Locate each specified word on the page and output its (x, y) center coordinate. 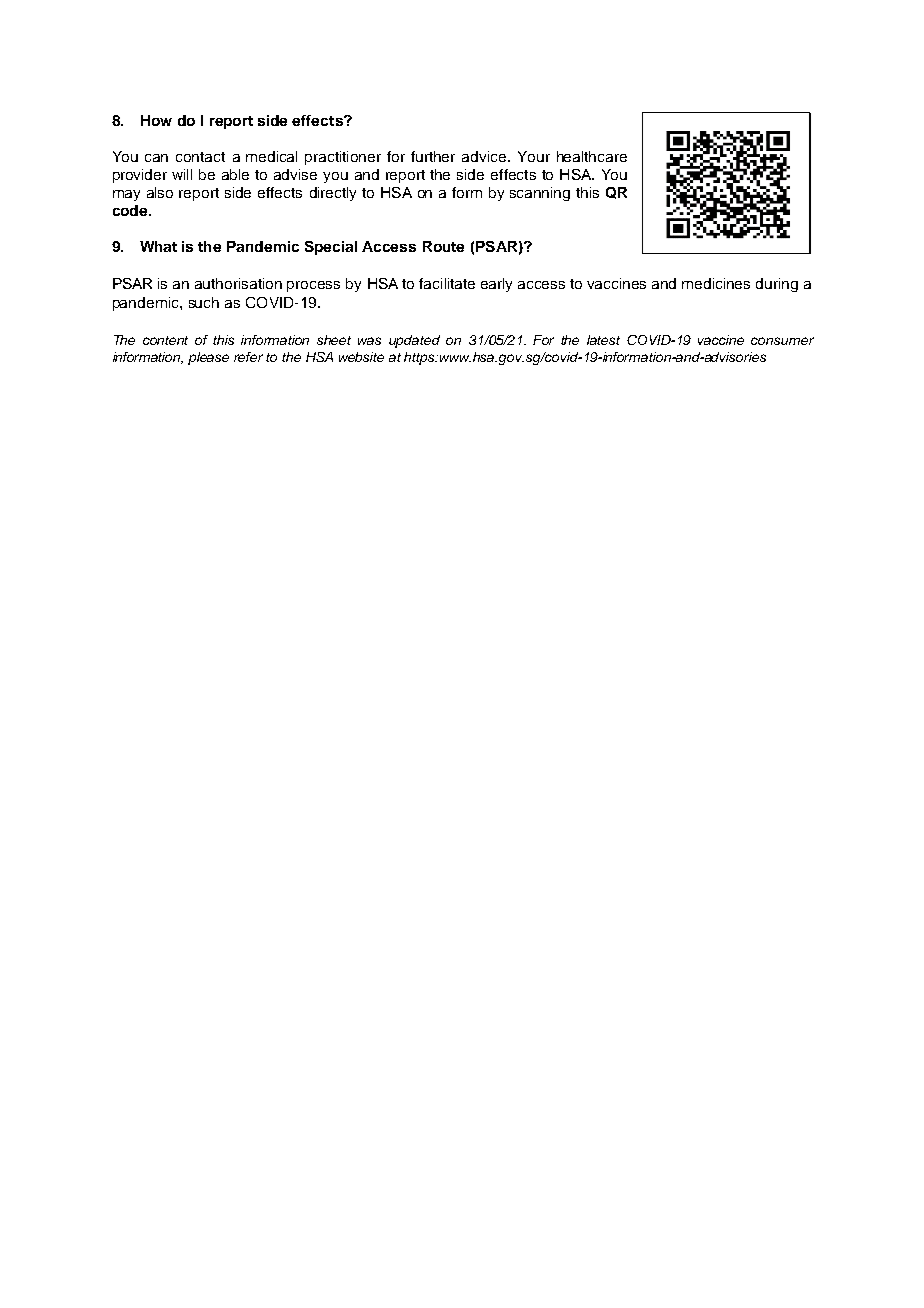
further (433, 156)
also (160, 192)
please (208, 358)
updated (414, 341)
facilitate (447, 283)
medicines (716, 283)
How (156, 120)
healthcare (592, 156)
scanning (540, 194)
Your (534, 156)
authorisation (238, 283)
